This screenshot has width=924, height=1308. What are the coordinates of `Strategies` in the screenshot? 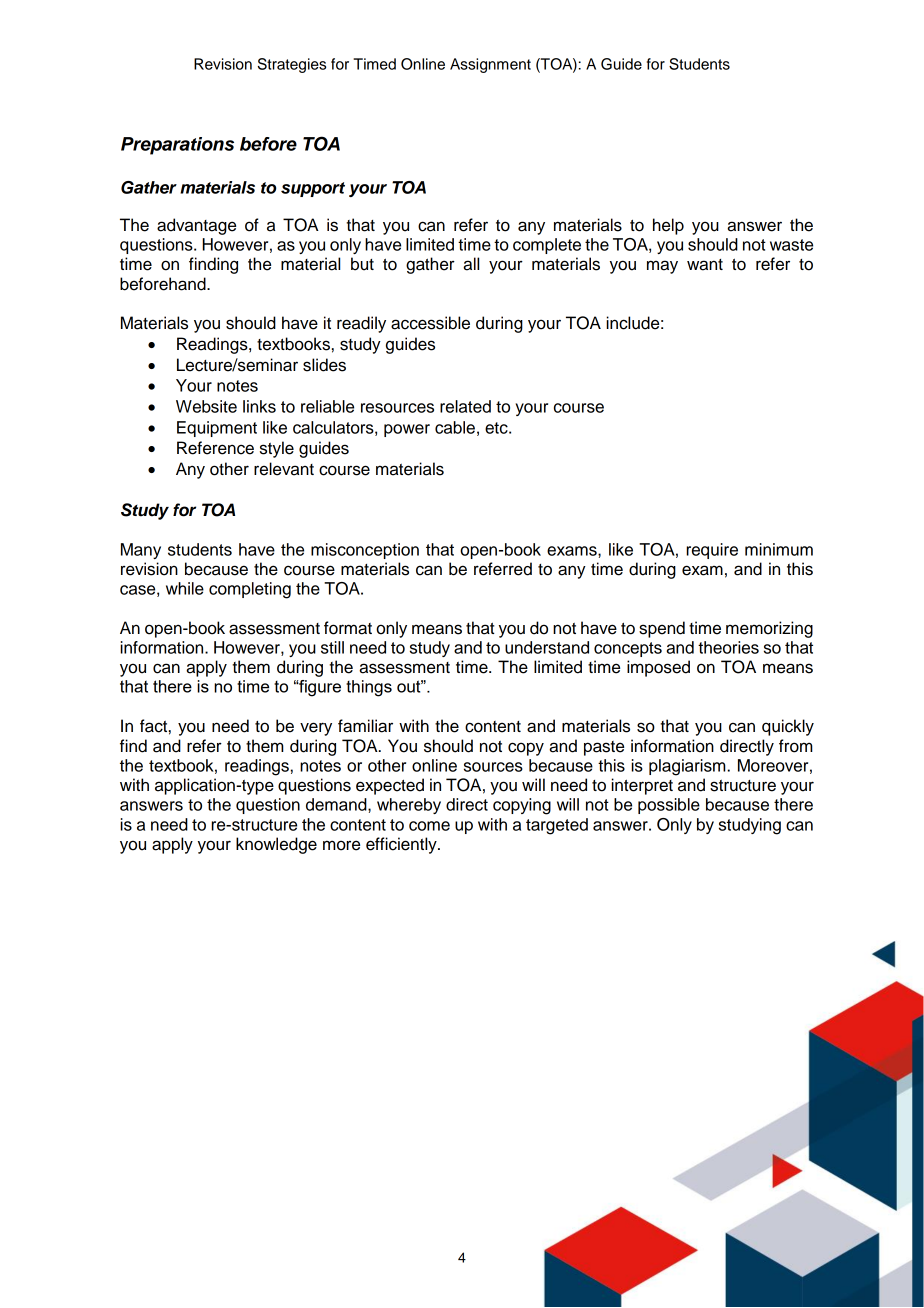 It's located at (292, 65).
